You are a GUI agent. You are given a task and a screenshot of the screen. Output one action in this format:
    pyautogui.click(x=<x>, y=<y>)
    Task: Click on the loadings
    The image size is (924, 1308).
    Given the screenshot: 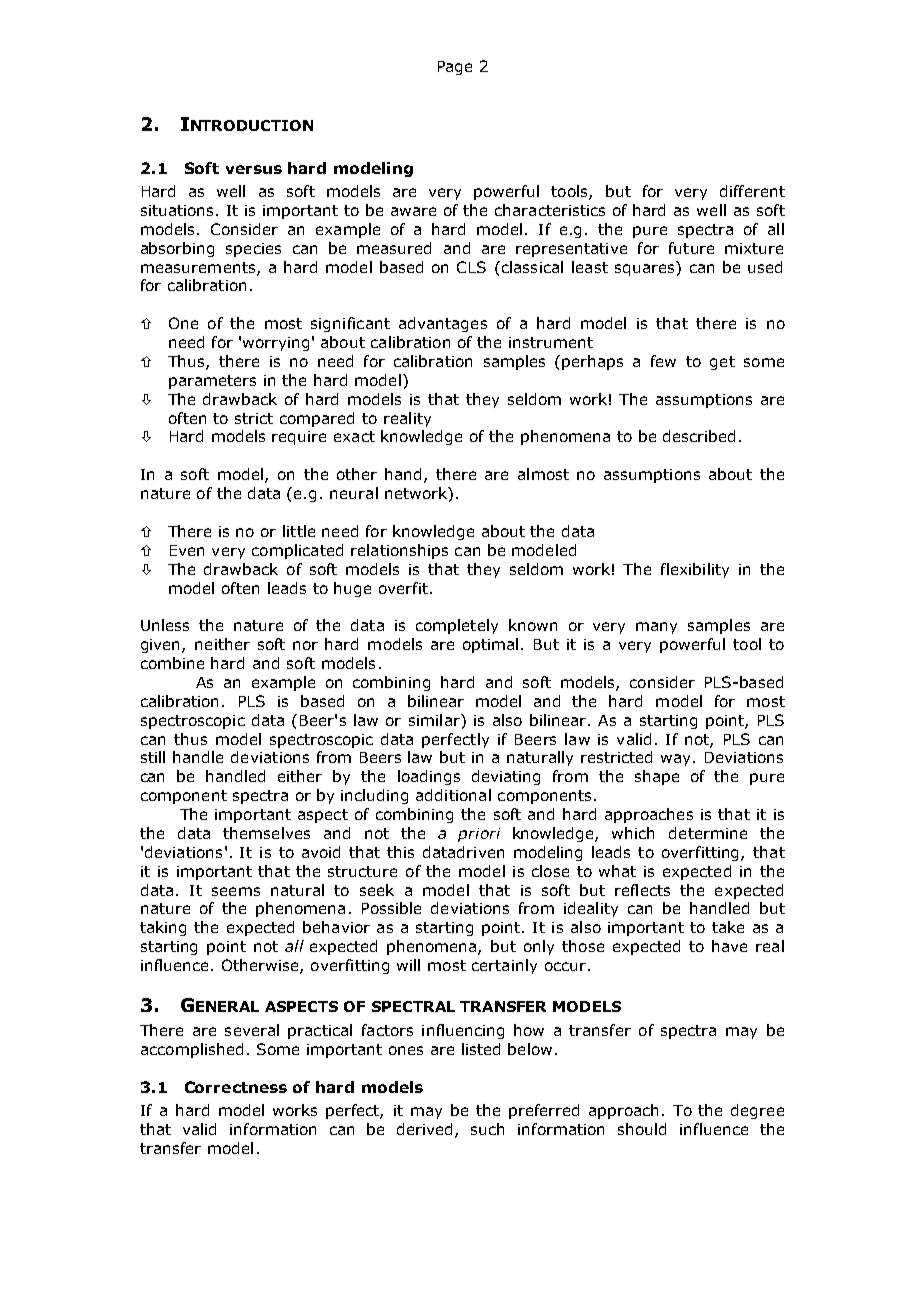 What is the action you would take?
    pyautogui.click(x=429, y=777)
